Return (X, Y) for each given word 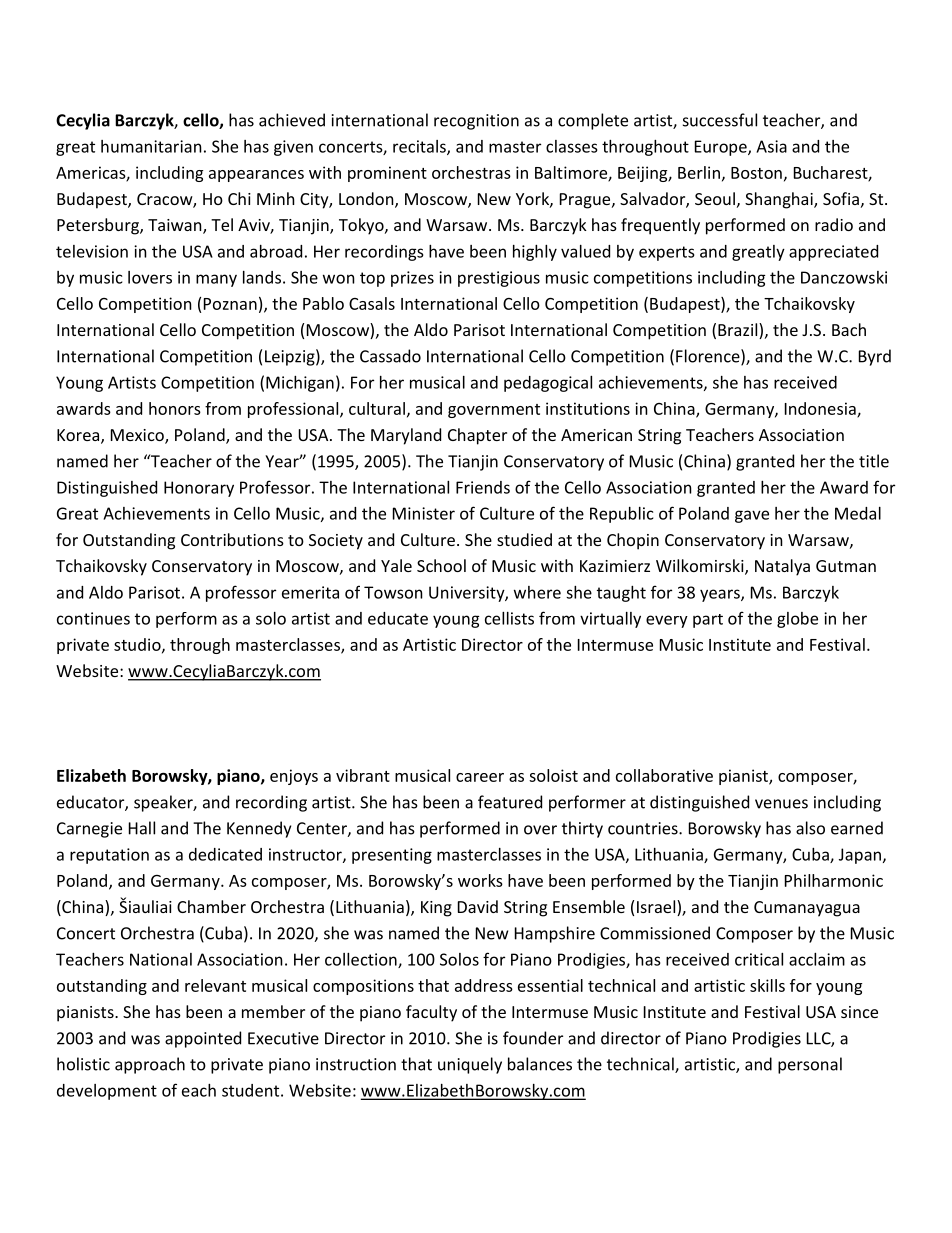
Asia (771, 146)
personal (810, 1065)
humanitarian (151, 146)
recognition (476, 122)
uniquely (470, 1065)
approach (150, 1065)
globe (797, 620)
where (537, 592)
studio (138, 645)
